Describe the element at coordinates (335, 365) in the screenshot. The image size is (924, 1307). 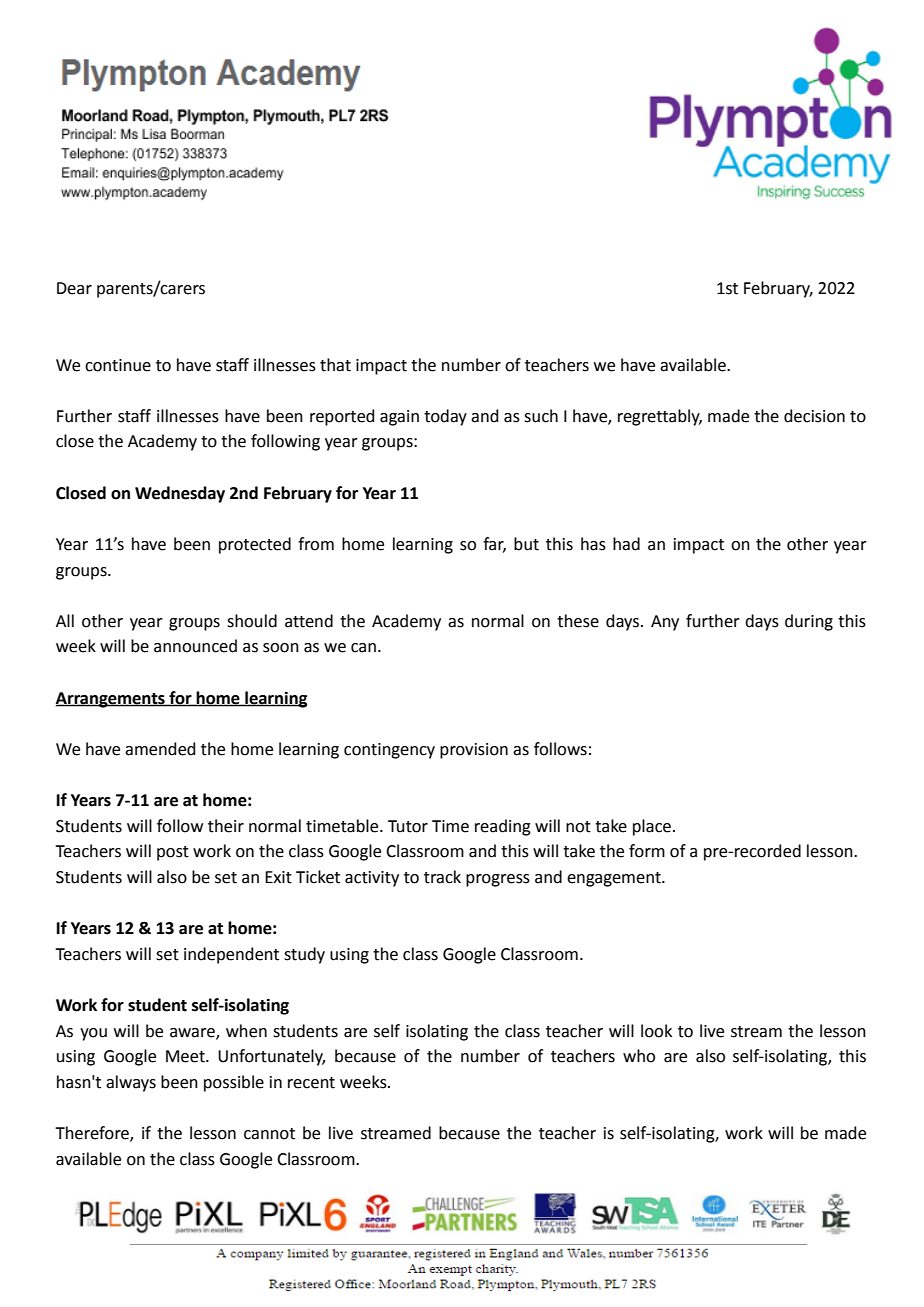
I see `that` at that location.
